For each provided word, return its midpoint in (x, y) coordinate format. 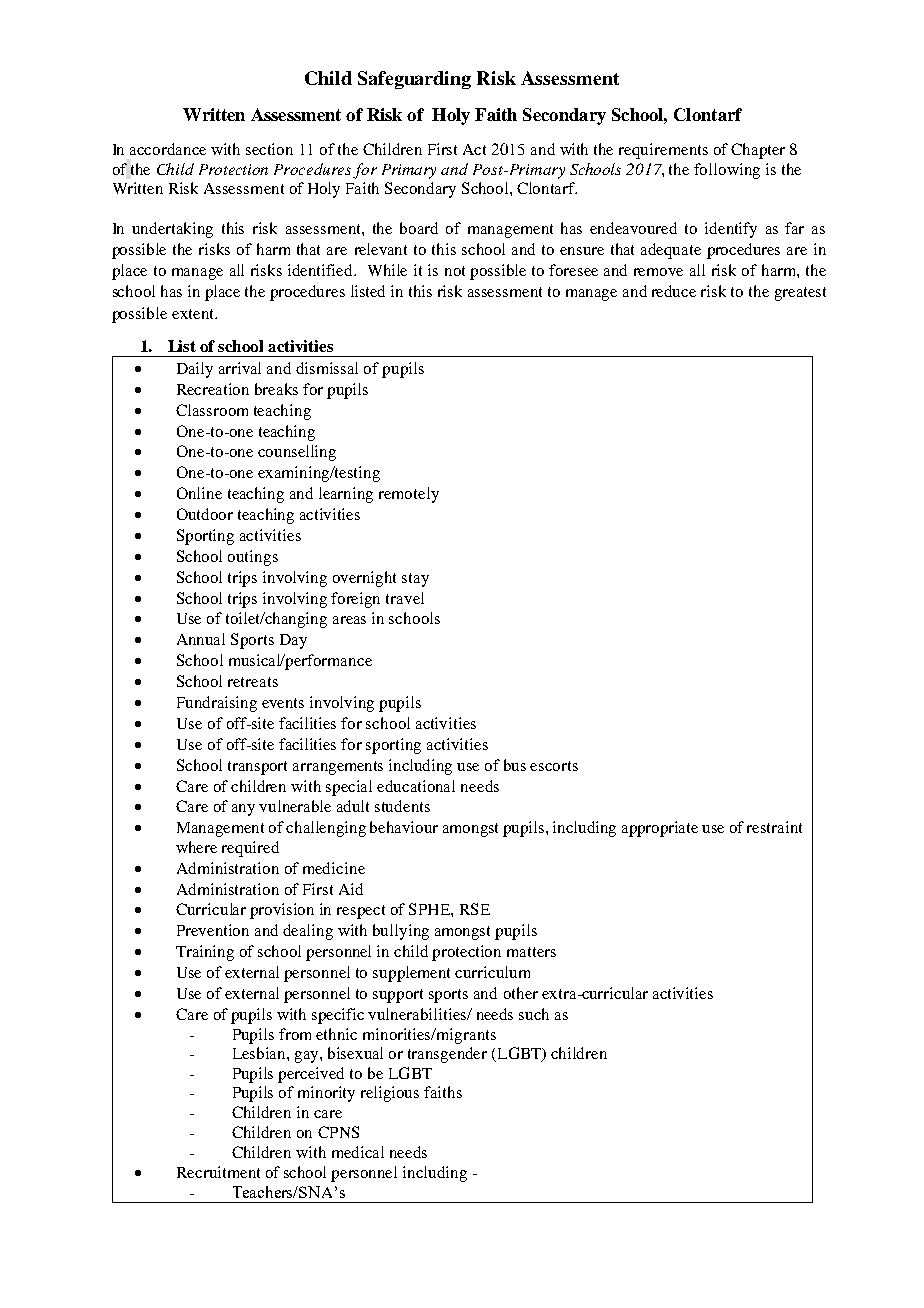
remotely (409, 495)
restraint (774, 827)
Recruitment (218, 1172)
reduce (674, 291)
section (269, 149)
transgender (447, 1055)
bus (515, 765)
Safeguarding (414, 80)
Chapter (758, 151)
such (534, 1014)
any (243, 810)
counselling (297, 453)
